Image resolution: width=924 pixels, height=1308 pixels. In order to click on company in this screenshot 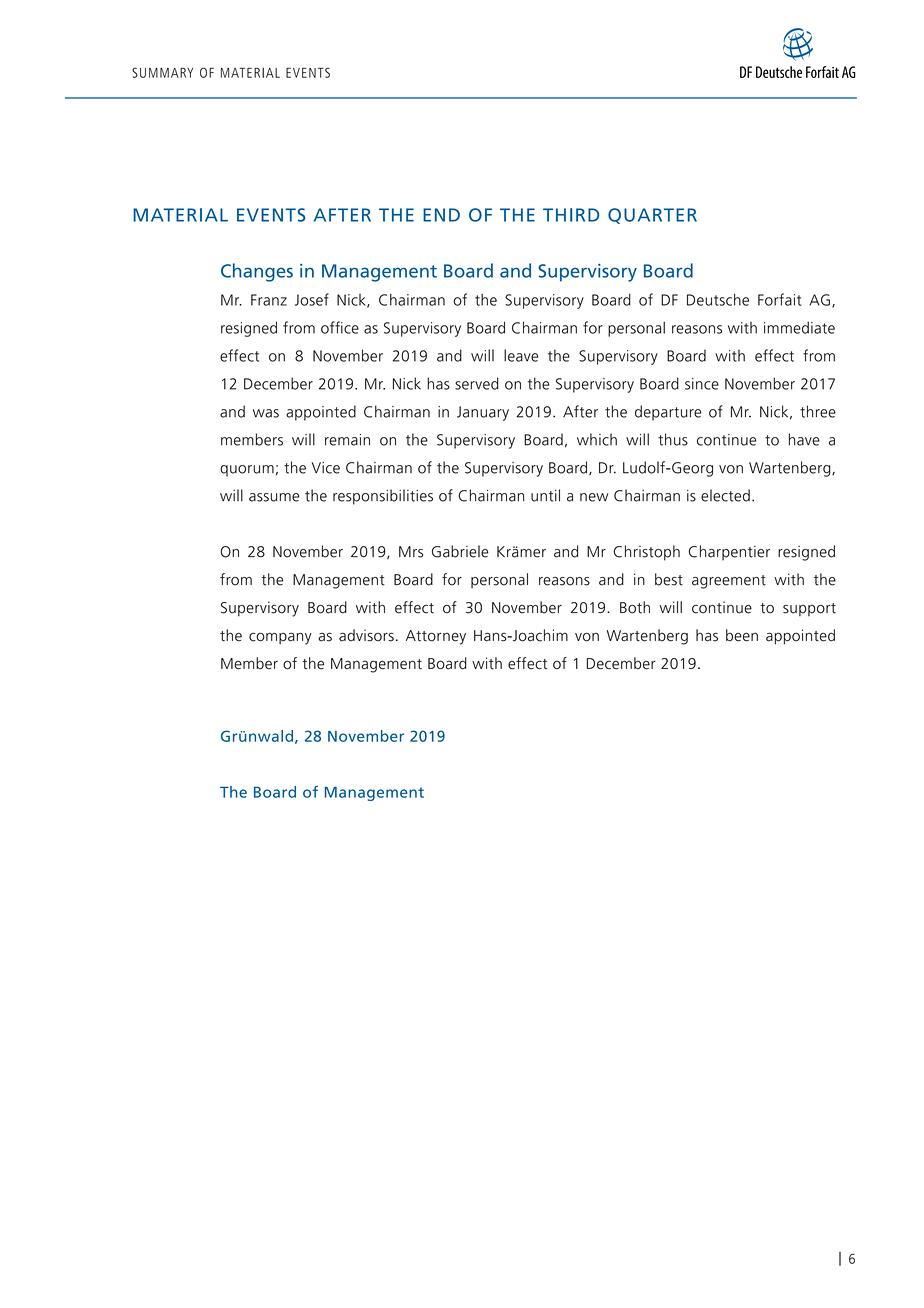, I will do `click(280, 638)`.
